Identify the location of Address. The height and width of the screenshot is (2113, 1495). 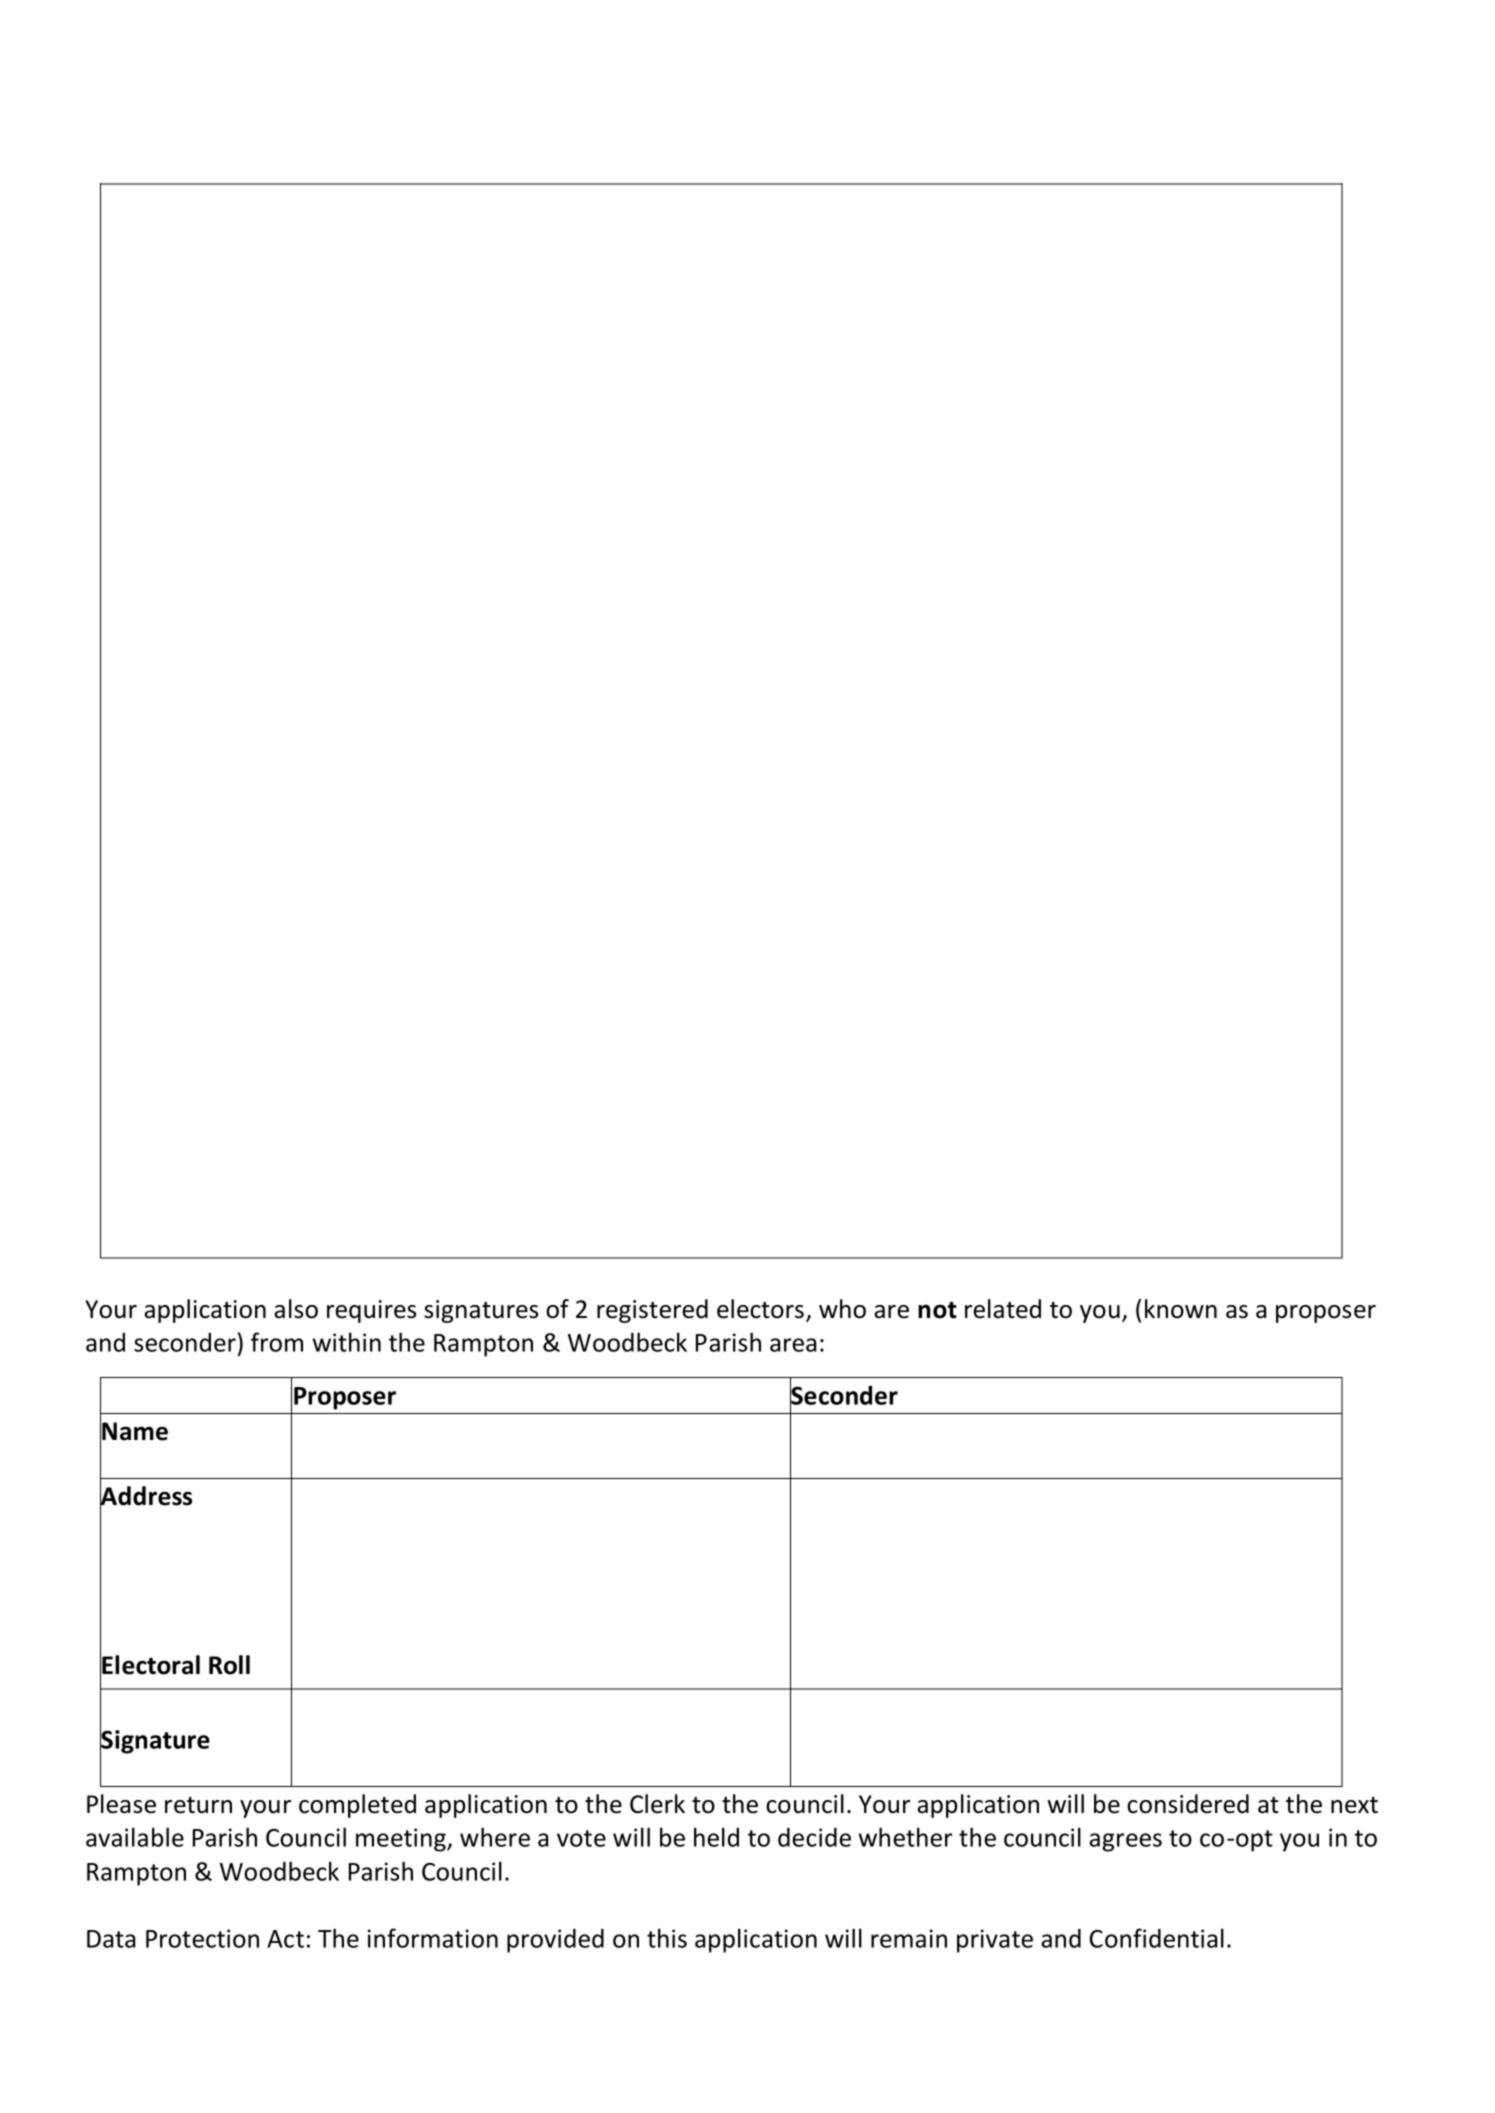
(146, 1496).
